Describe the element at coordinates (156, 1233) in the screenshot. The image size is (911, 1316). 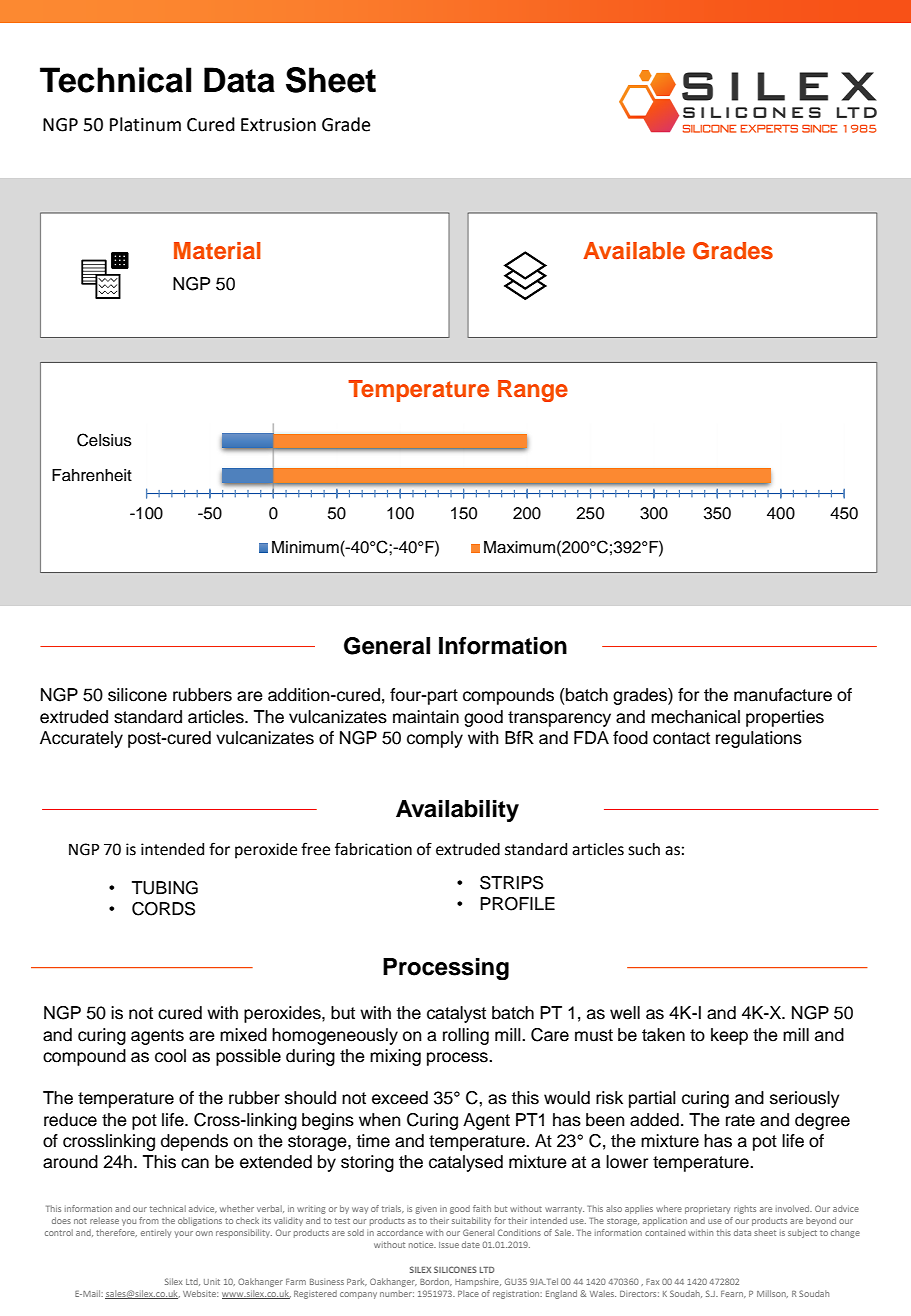
I see `entirely` at that location.
